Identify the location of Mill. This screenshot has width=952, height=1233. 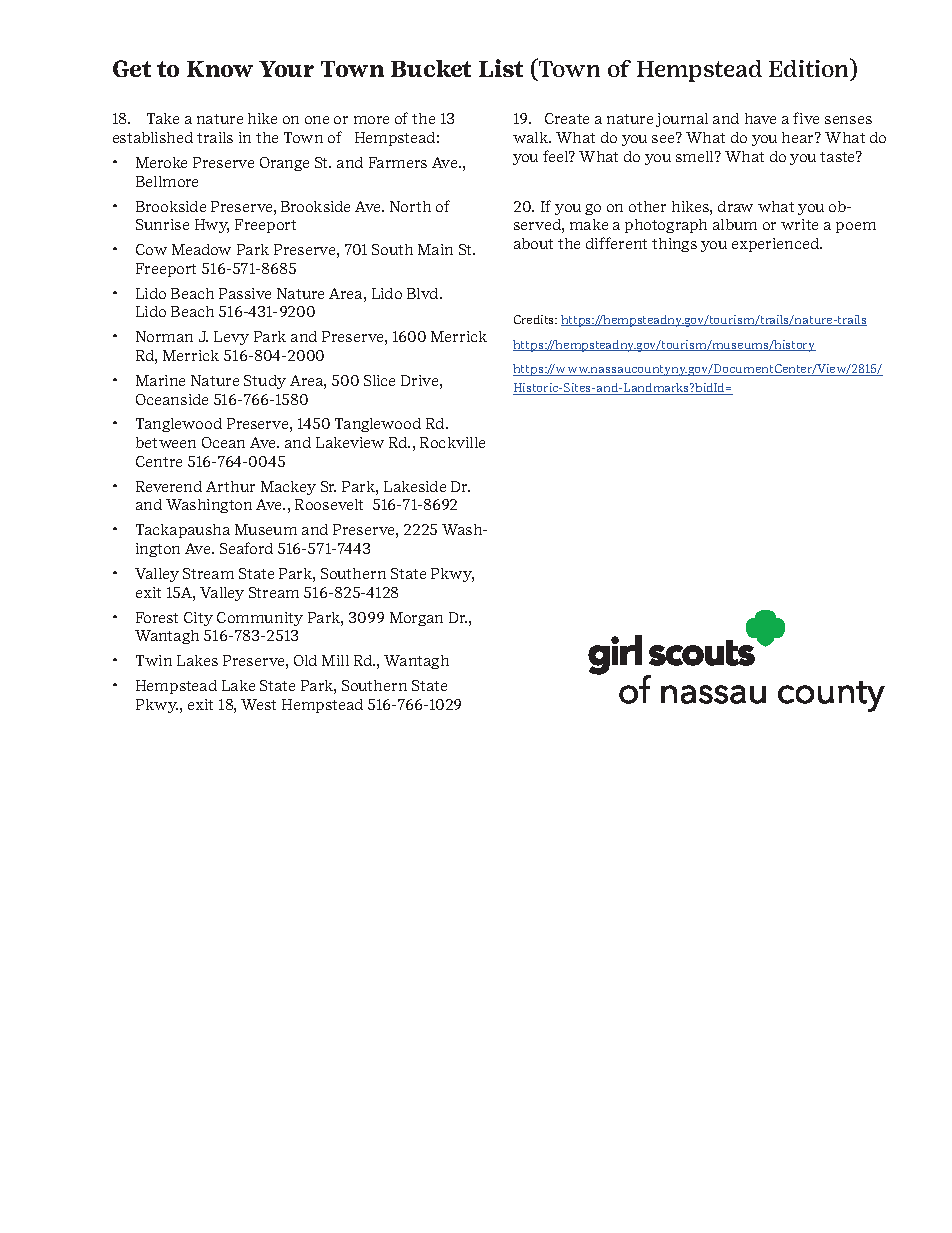
(335, 660).
